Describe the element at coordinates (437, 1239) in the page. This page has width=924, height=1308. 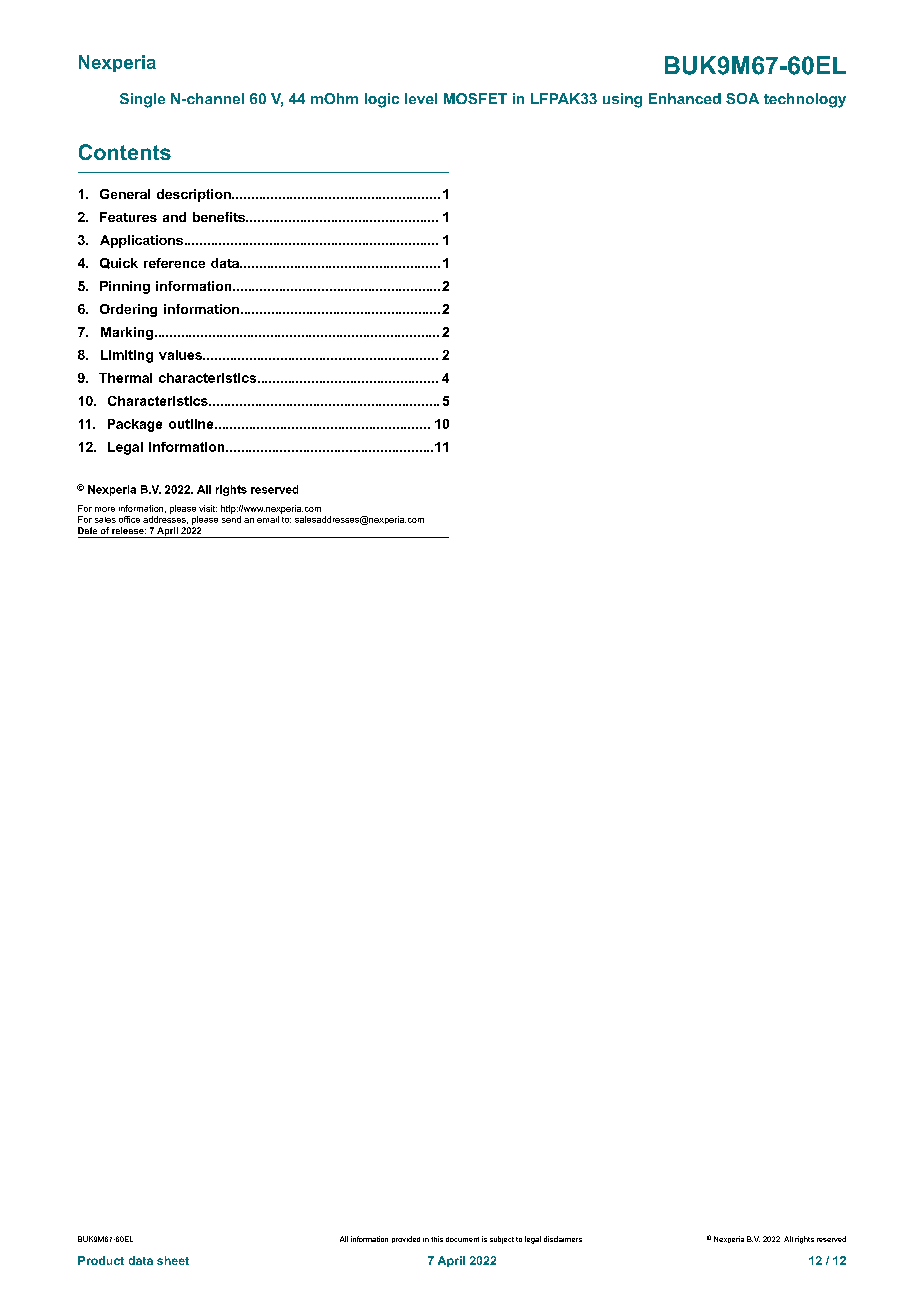
I see `this` at that location.
